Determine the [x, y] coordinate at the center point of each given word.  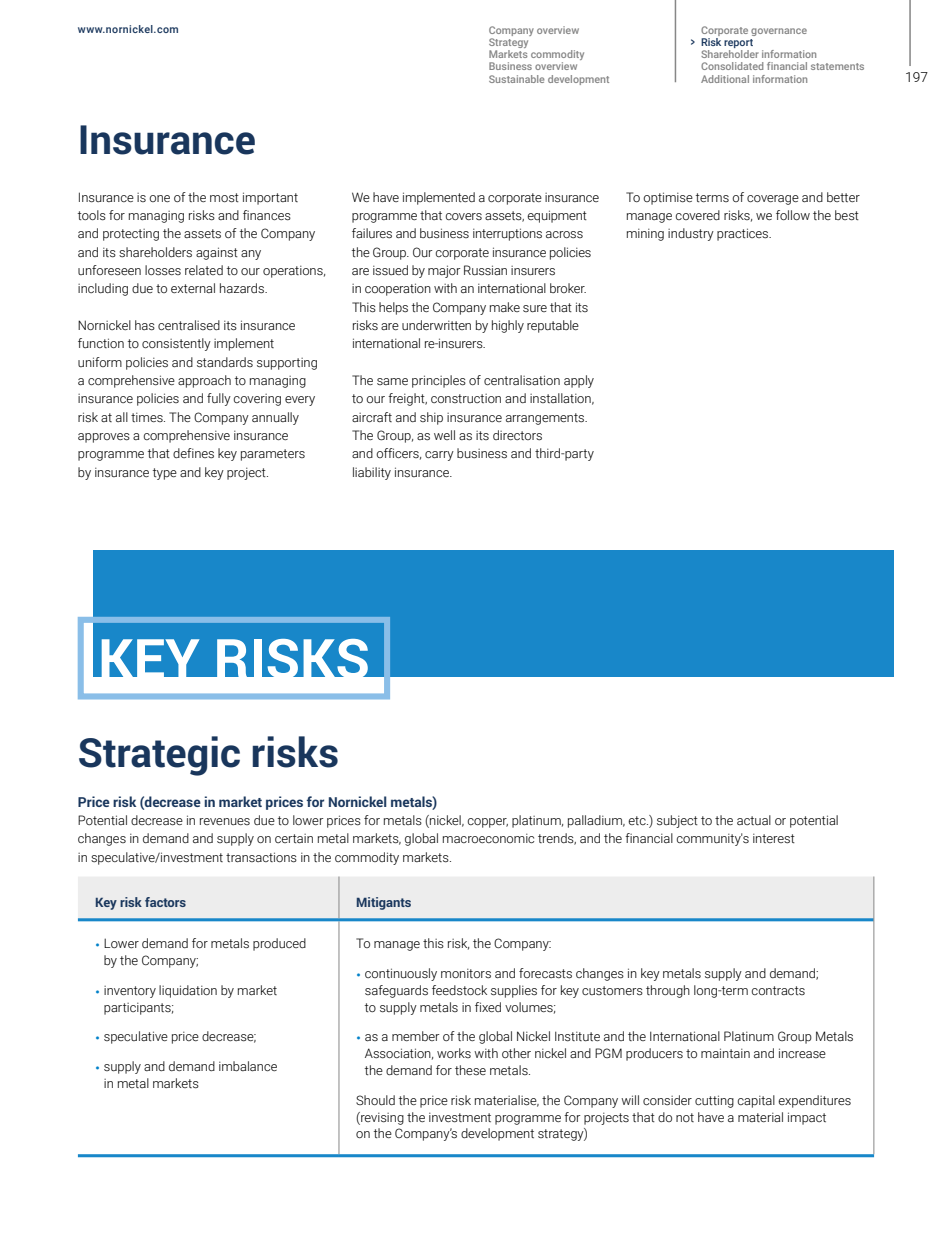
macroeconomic [488, 839]
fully [219, 399]
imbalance [248, 1066]
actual [754, 820]
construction [466, 398]
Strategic [159, 756]
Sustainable [516, 79]
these [470, 1070]
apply [579, 381]
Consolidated [732, 66]
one [159, 198]
